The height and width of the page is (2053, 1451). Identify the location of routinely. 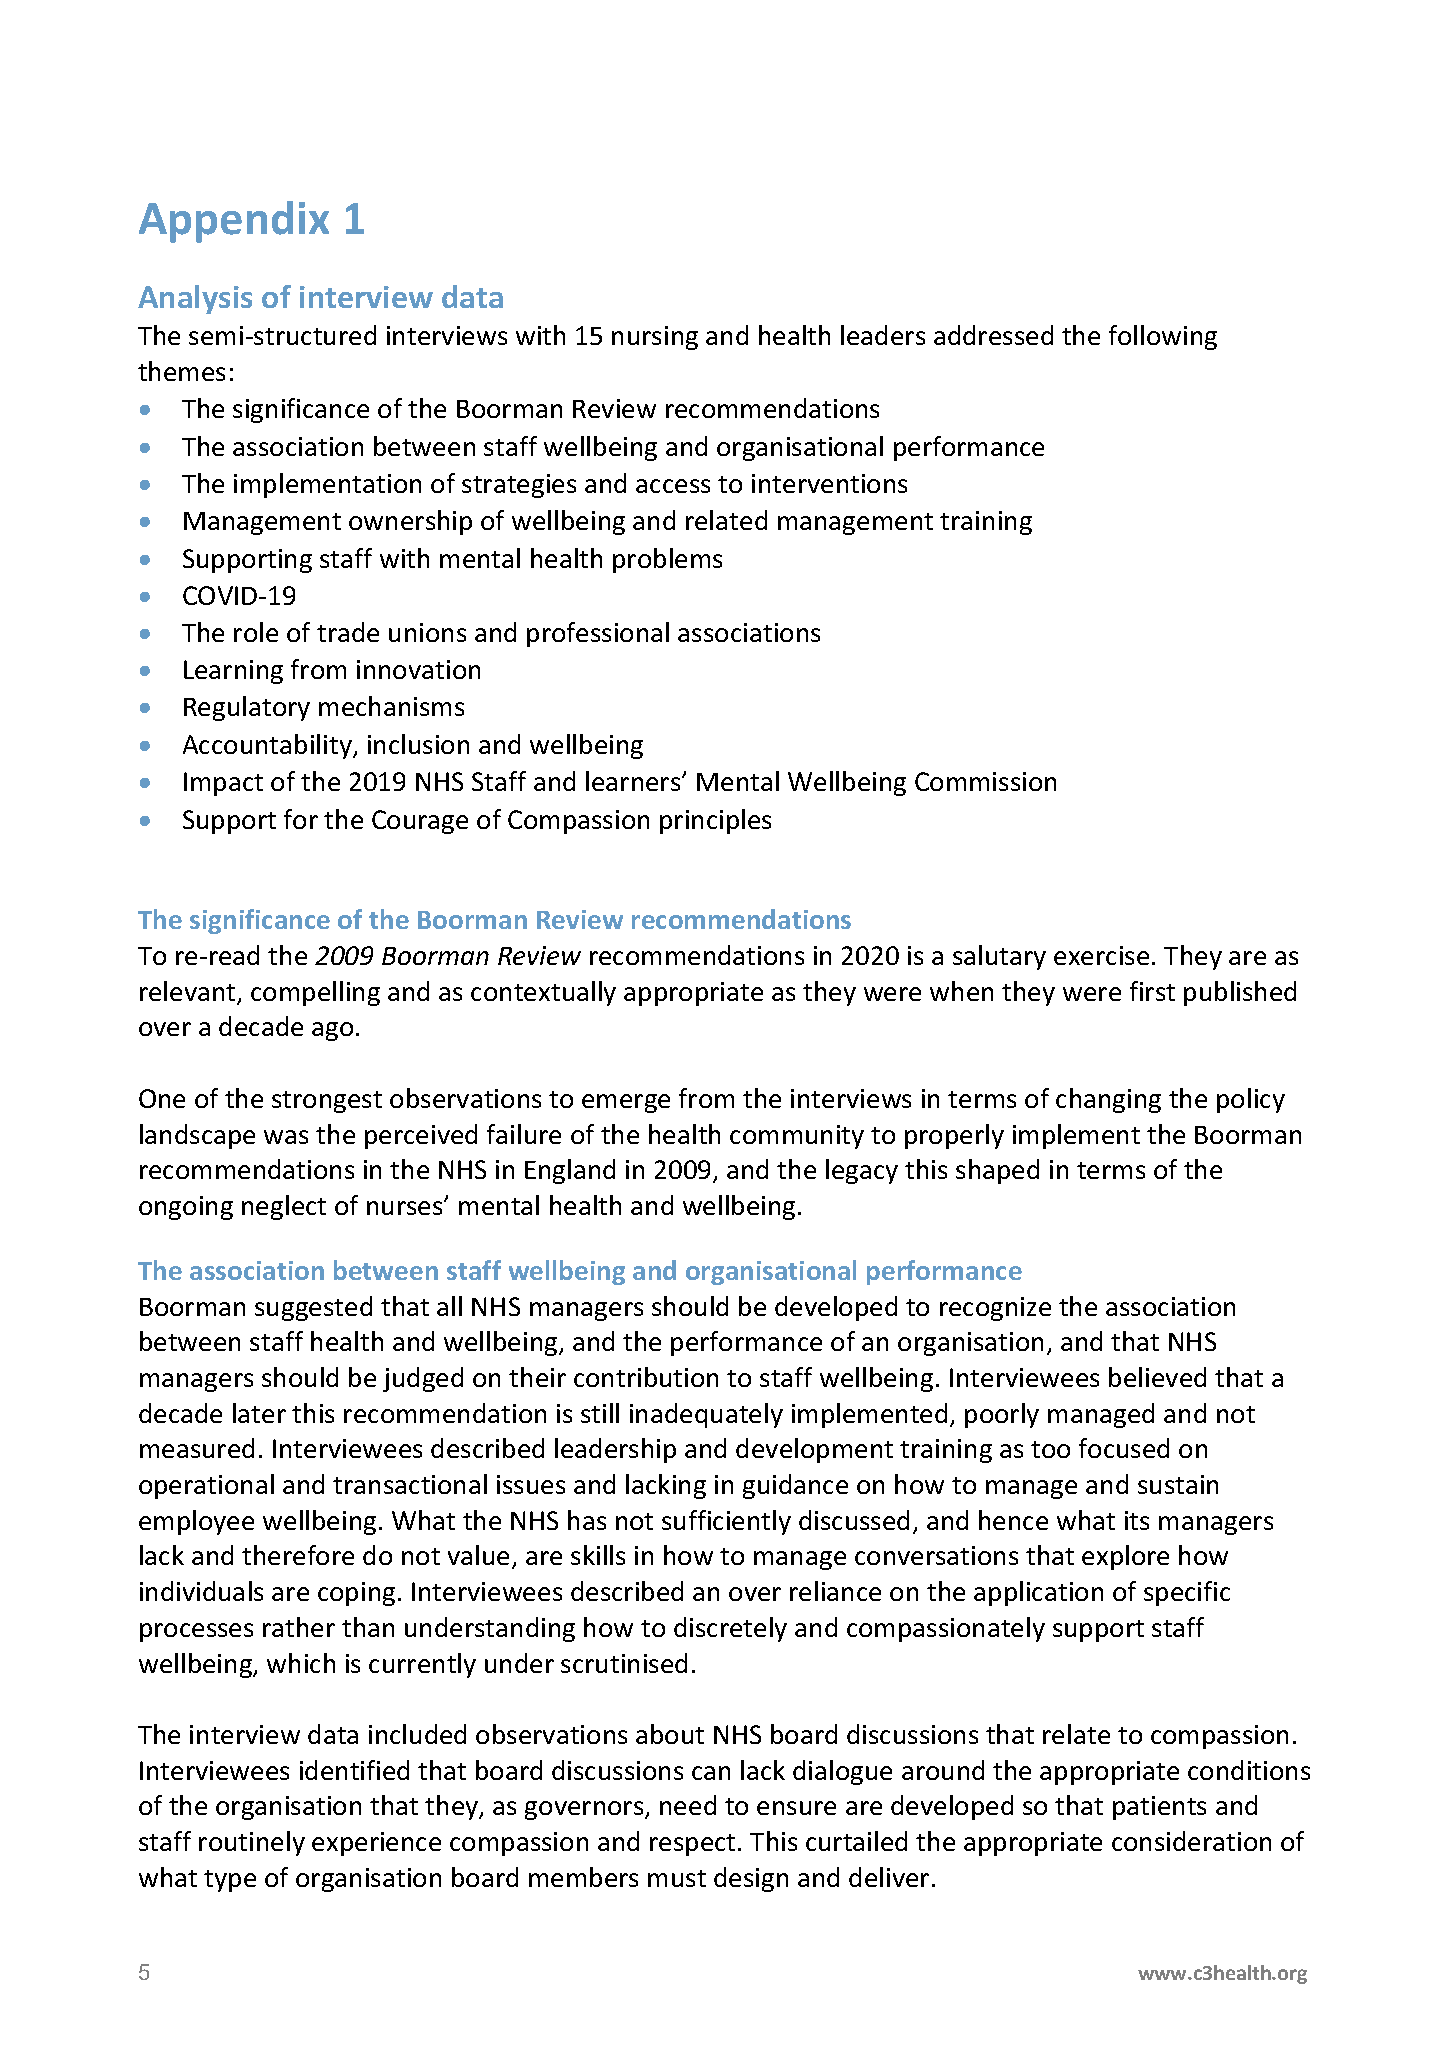
(252, 1843).
